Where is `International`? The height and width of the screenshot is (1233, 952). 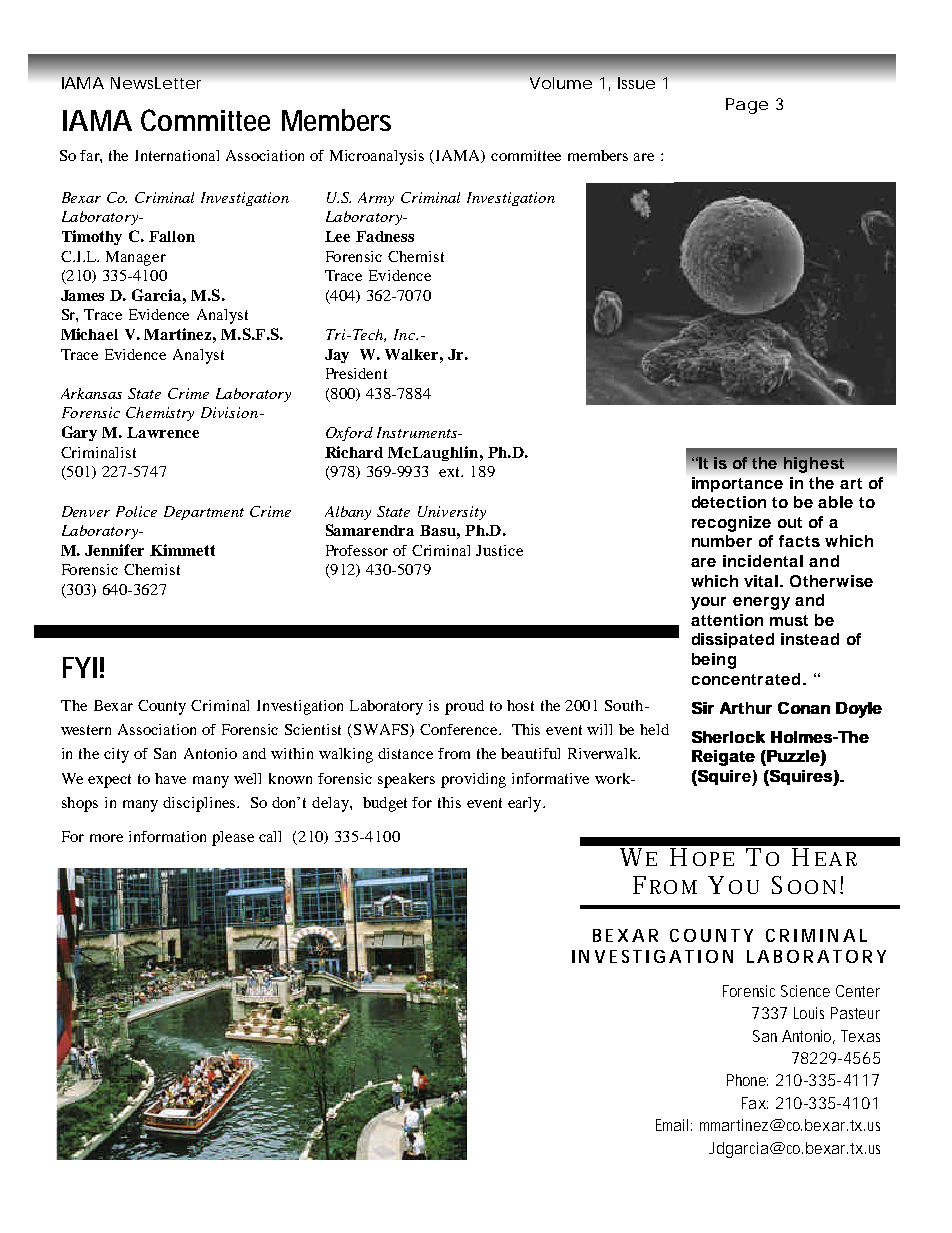 International is located at coordinates (177, 155).
